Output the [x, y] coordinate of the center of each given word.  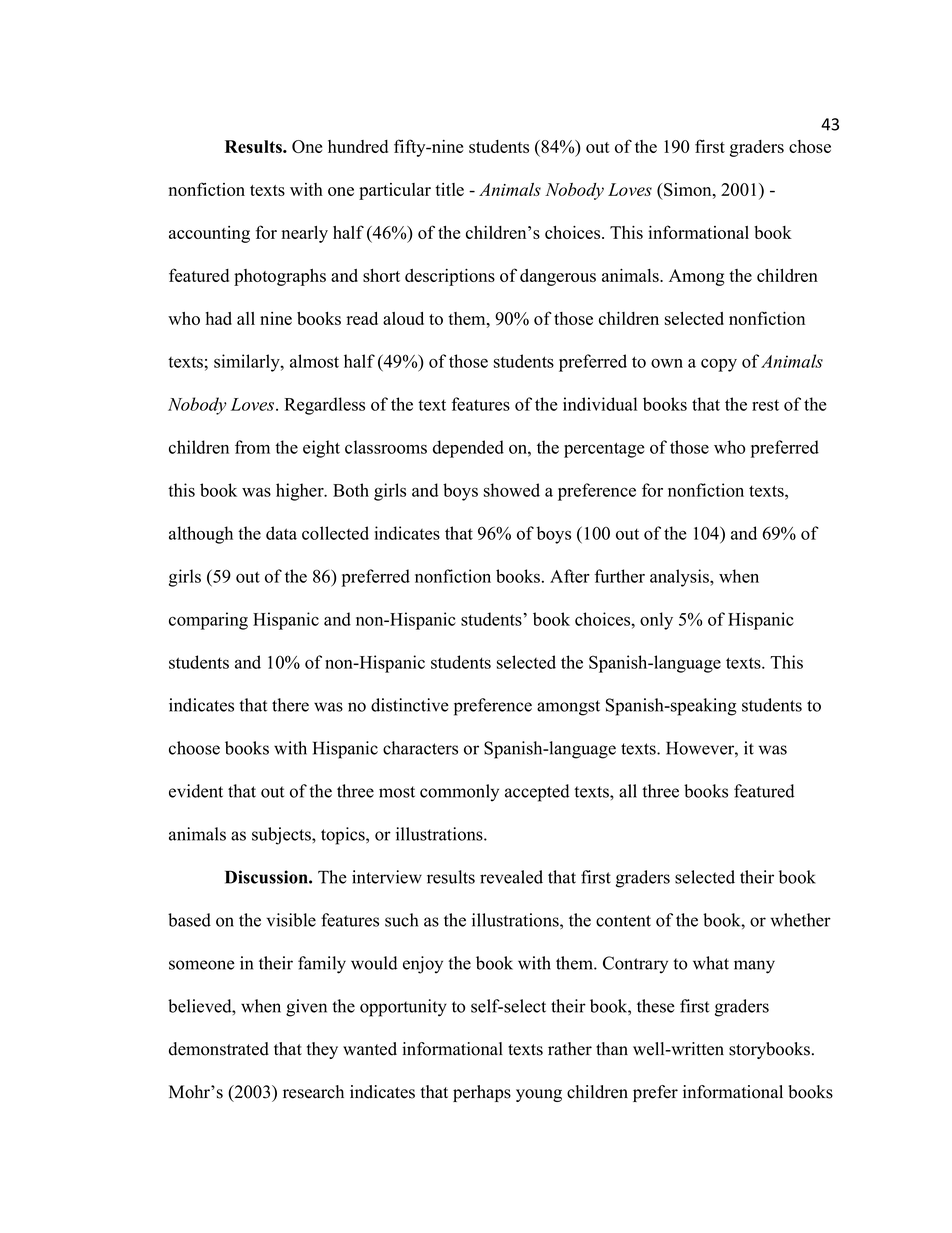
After [570, 576]
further [620, 576]
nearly [305, 234]
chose [810, 146]
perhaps [482, 1093]
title [449, 189]
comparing [208, 621]
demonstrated [219, 1049]
